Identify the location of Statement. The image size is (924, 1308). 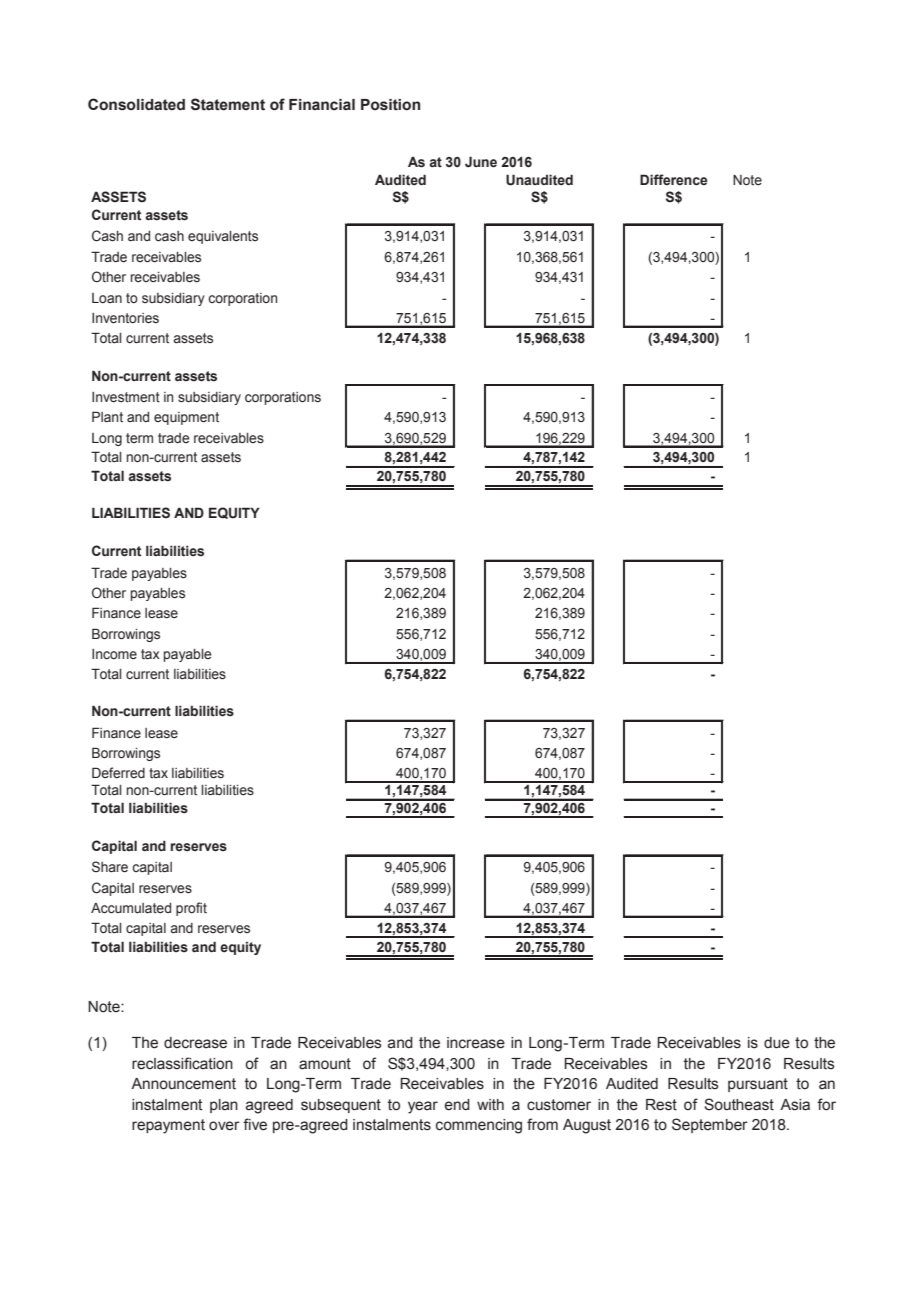
(228, 104).
